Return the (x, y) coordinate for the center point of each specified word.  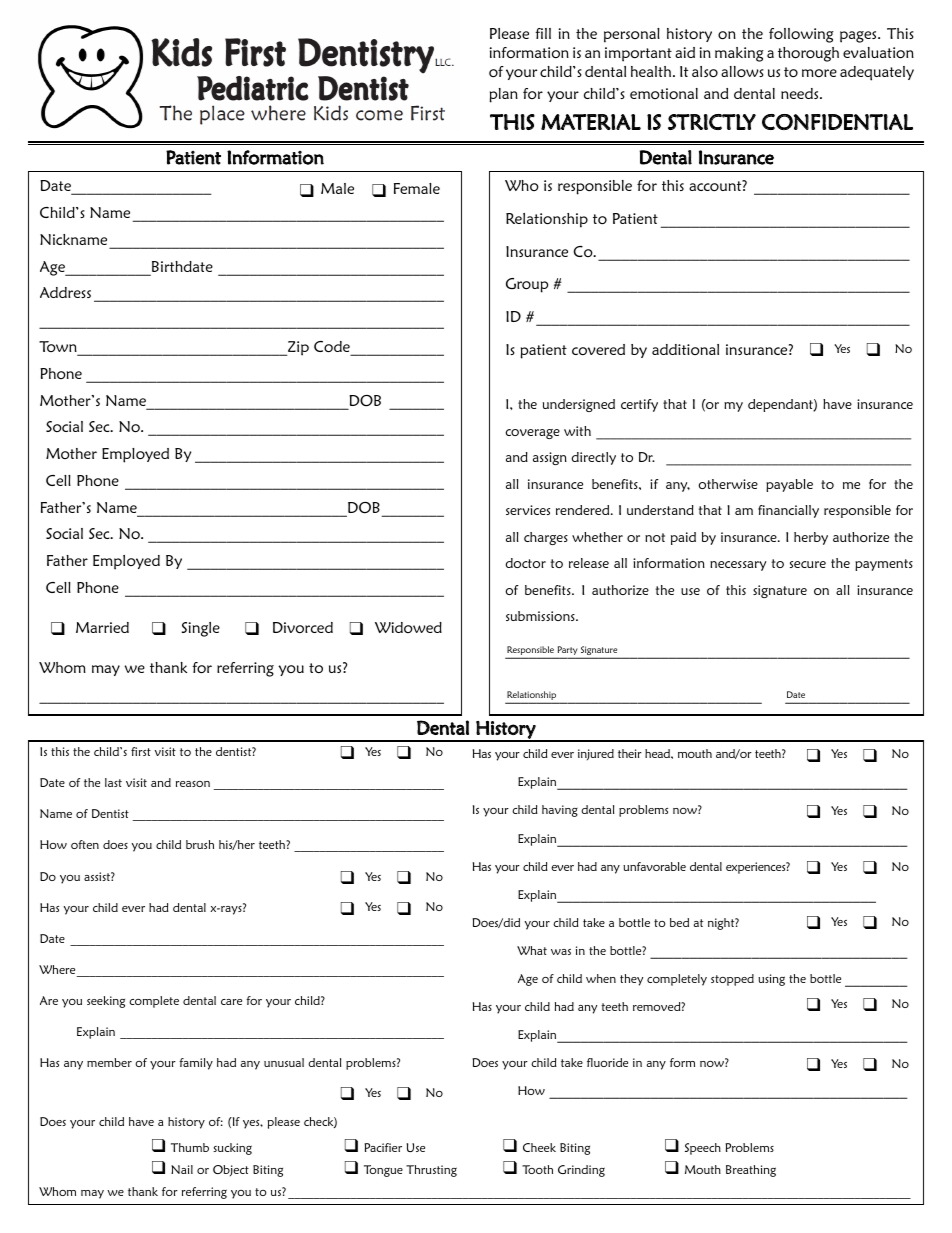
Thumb (190, 1147)
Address (65, 292)
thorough (808, 54)
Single (200, 629)
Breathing (751, 1171)
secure (808, 564)
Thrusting (431, 1171)
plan (504, 95)
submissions (541, 616)
